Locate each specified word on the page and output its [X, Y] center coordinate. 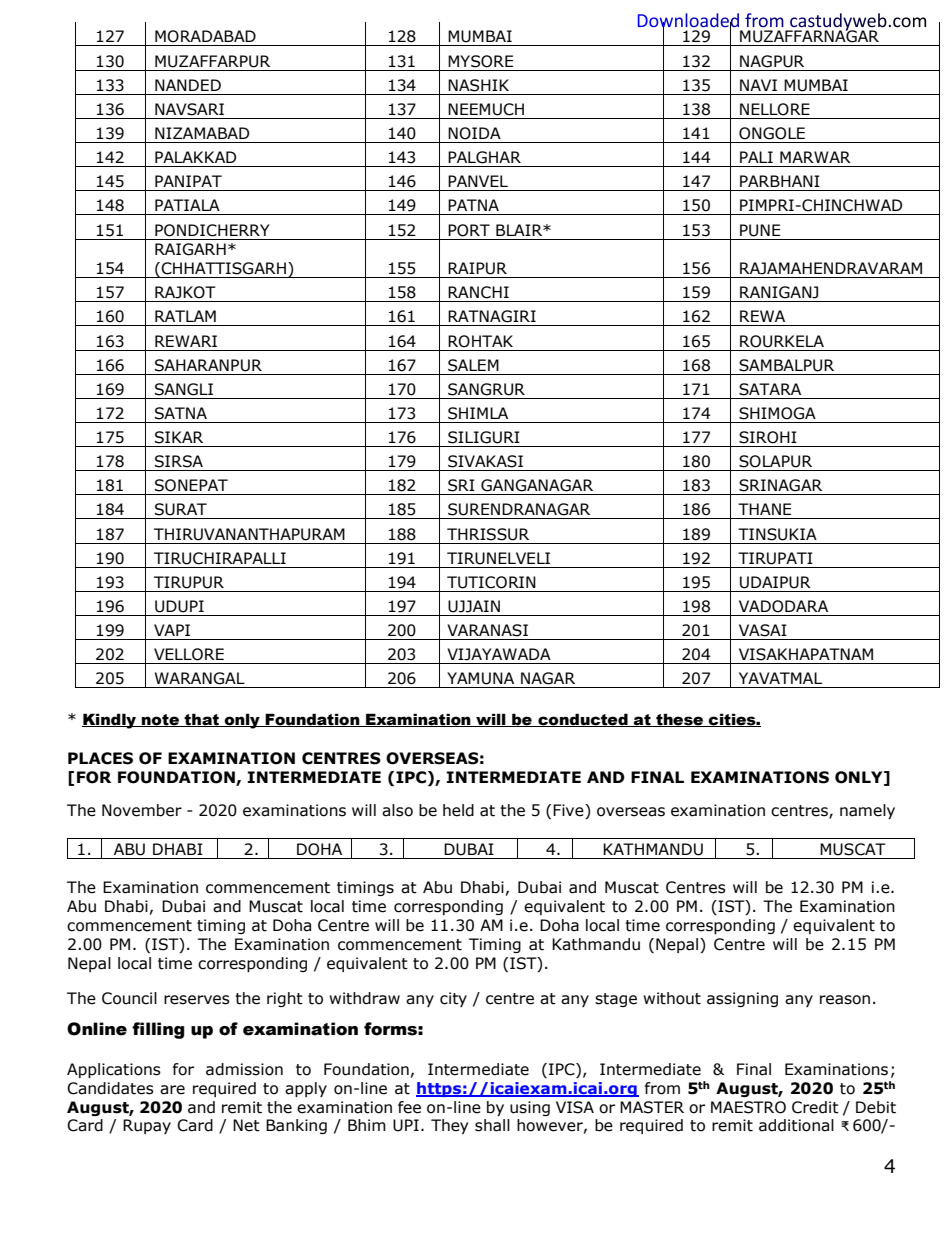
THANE [764, 509]
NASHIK [478, 85]
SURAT [181, 509]
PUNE [760, 230]
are [172, 1090]
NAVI [758, 85]
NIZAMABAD [202, 133]
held [458, 810]
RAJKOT [185, 292]
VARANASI [487, 630]
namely [867, 811]
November [142, 810]
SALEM [473, 365]
